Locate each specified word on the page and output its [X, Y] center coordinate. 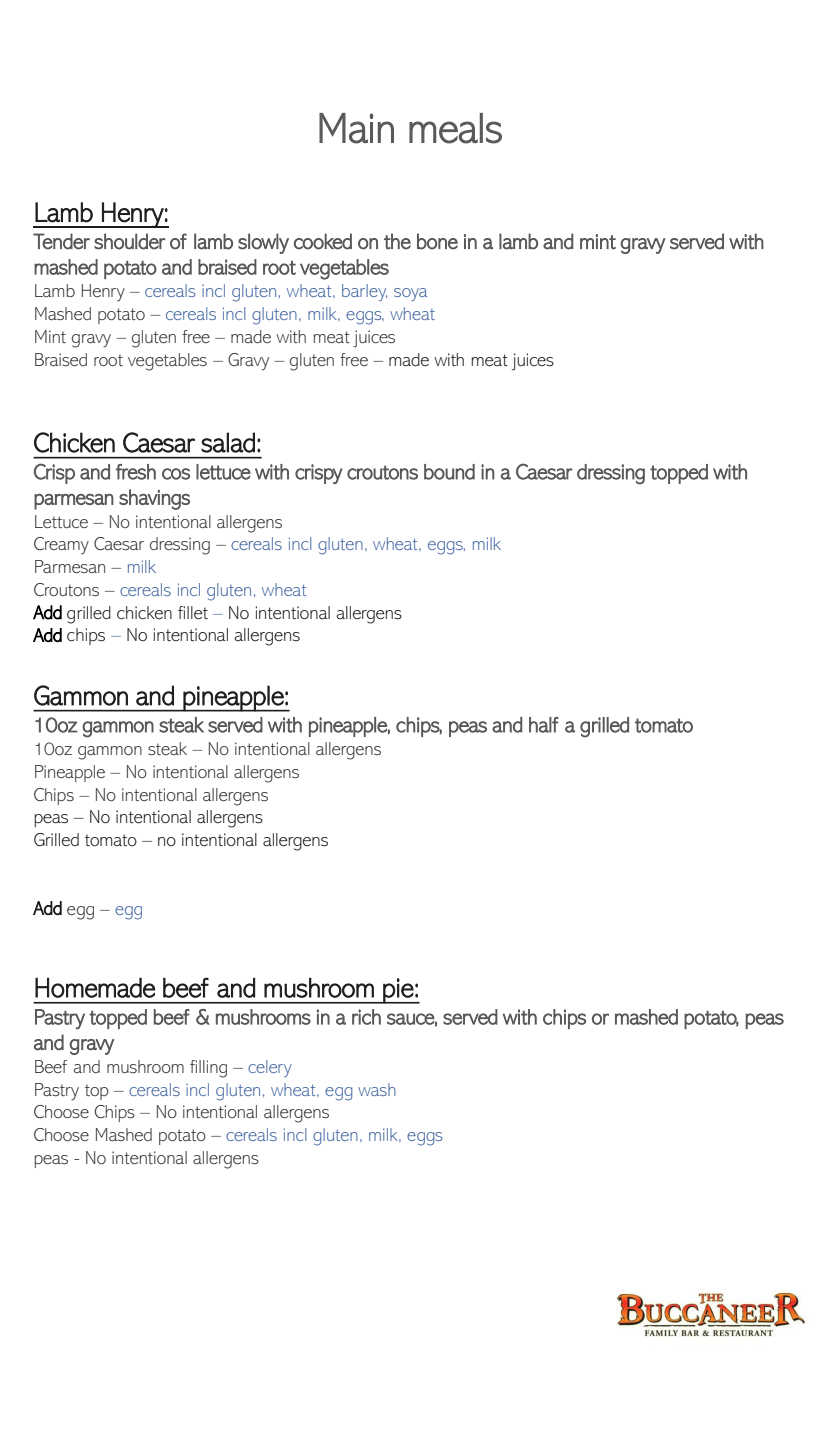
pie [398, 991]
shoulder [129, 241]
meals [455, 128]
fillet [193, 613]
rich [366, 1017]
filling [208, 1069]
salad [228, 442]
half [544, 725]
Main [356, 128]
